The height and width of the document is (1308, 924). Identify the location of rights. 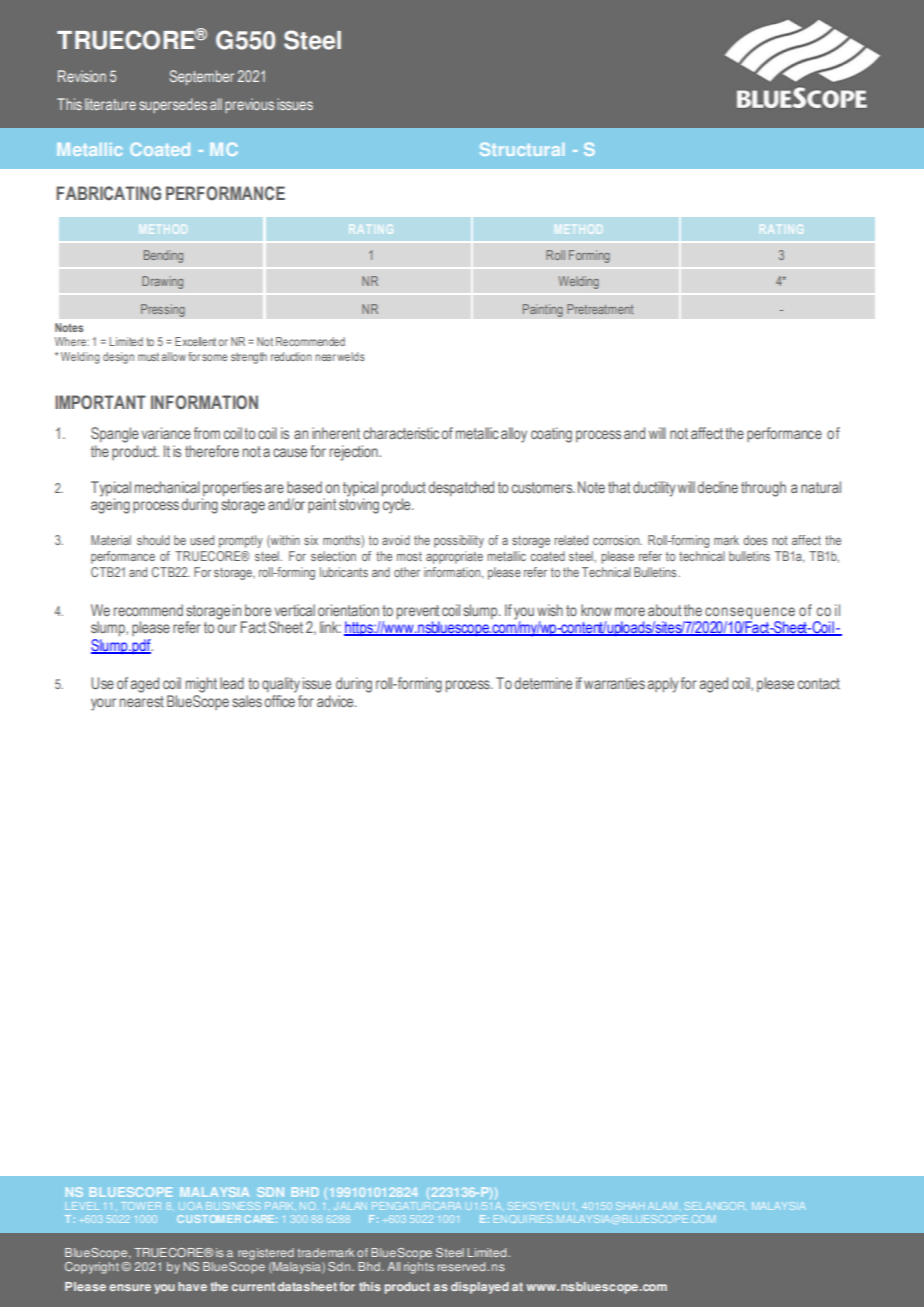
(419, 1266).
